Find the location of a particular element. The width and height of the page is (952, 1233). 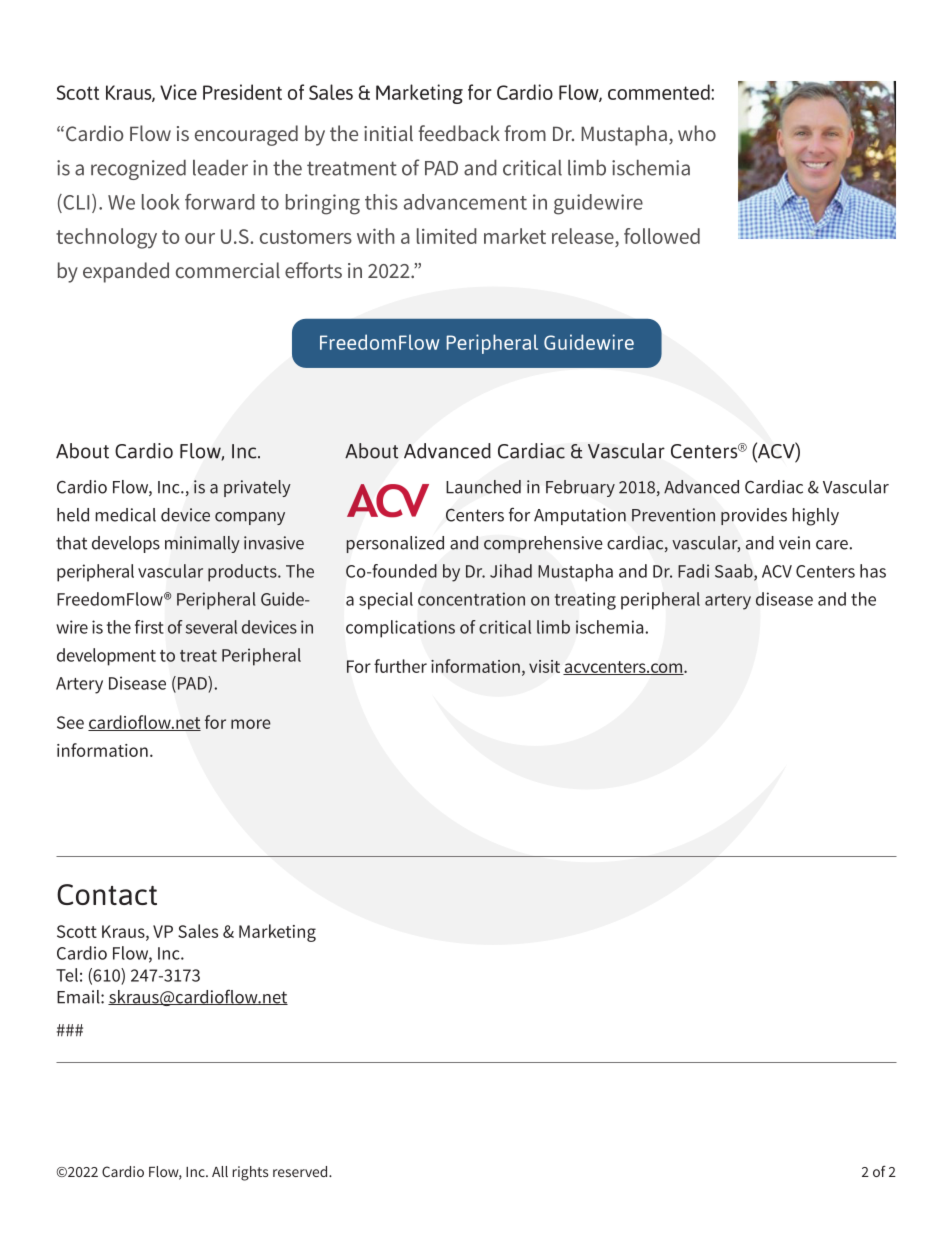

first is located at coordinates (149, 627).
